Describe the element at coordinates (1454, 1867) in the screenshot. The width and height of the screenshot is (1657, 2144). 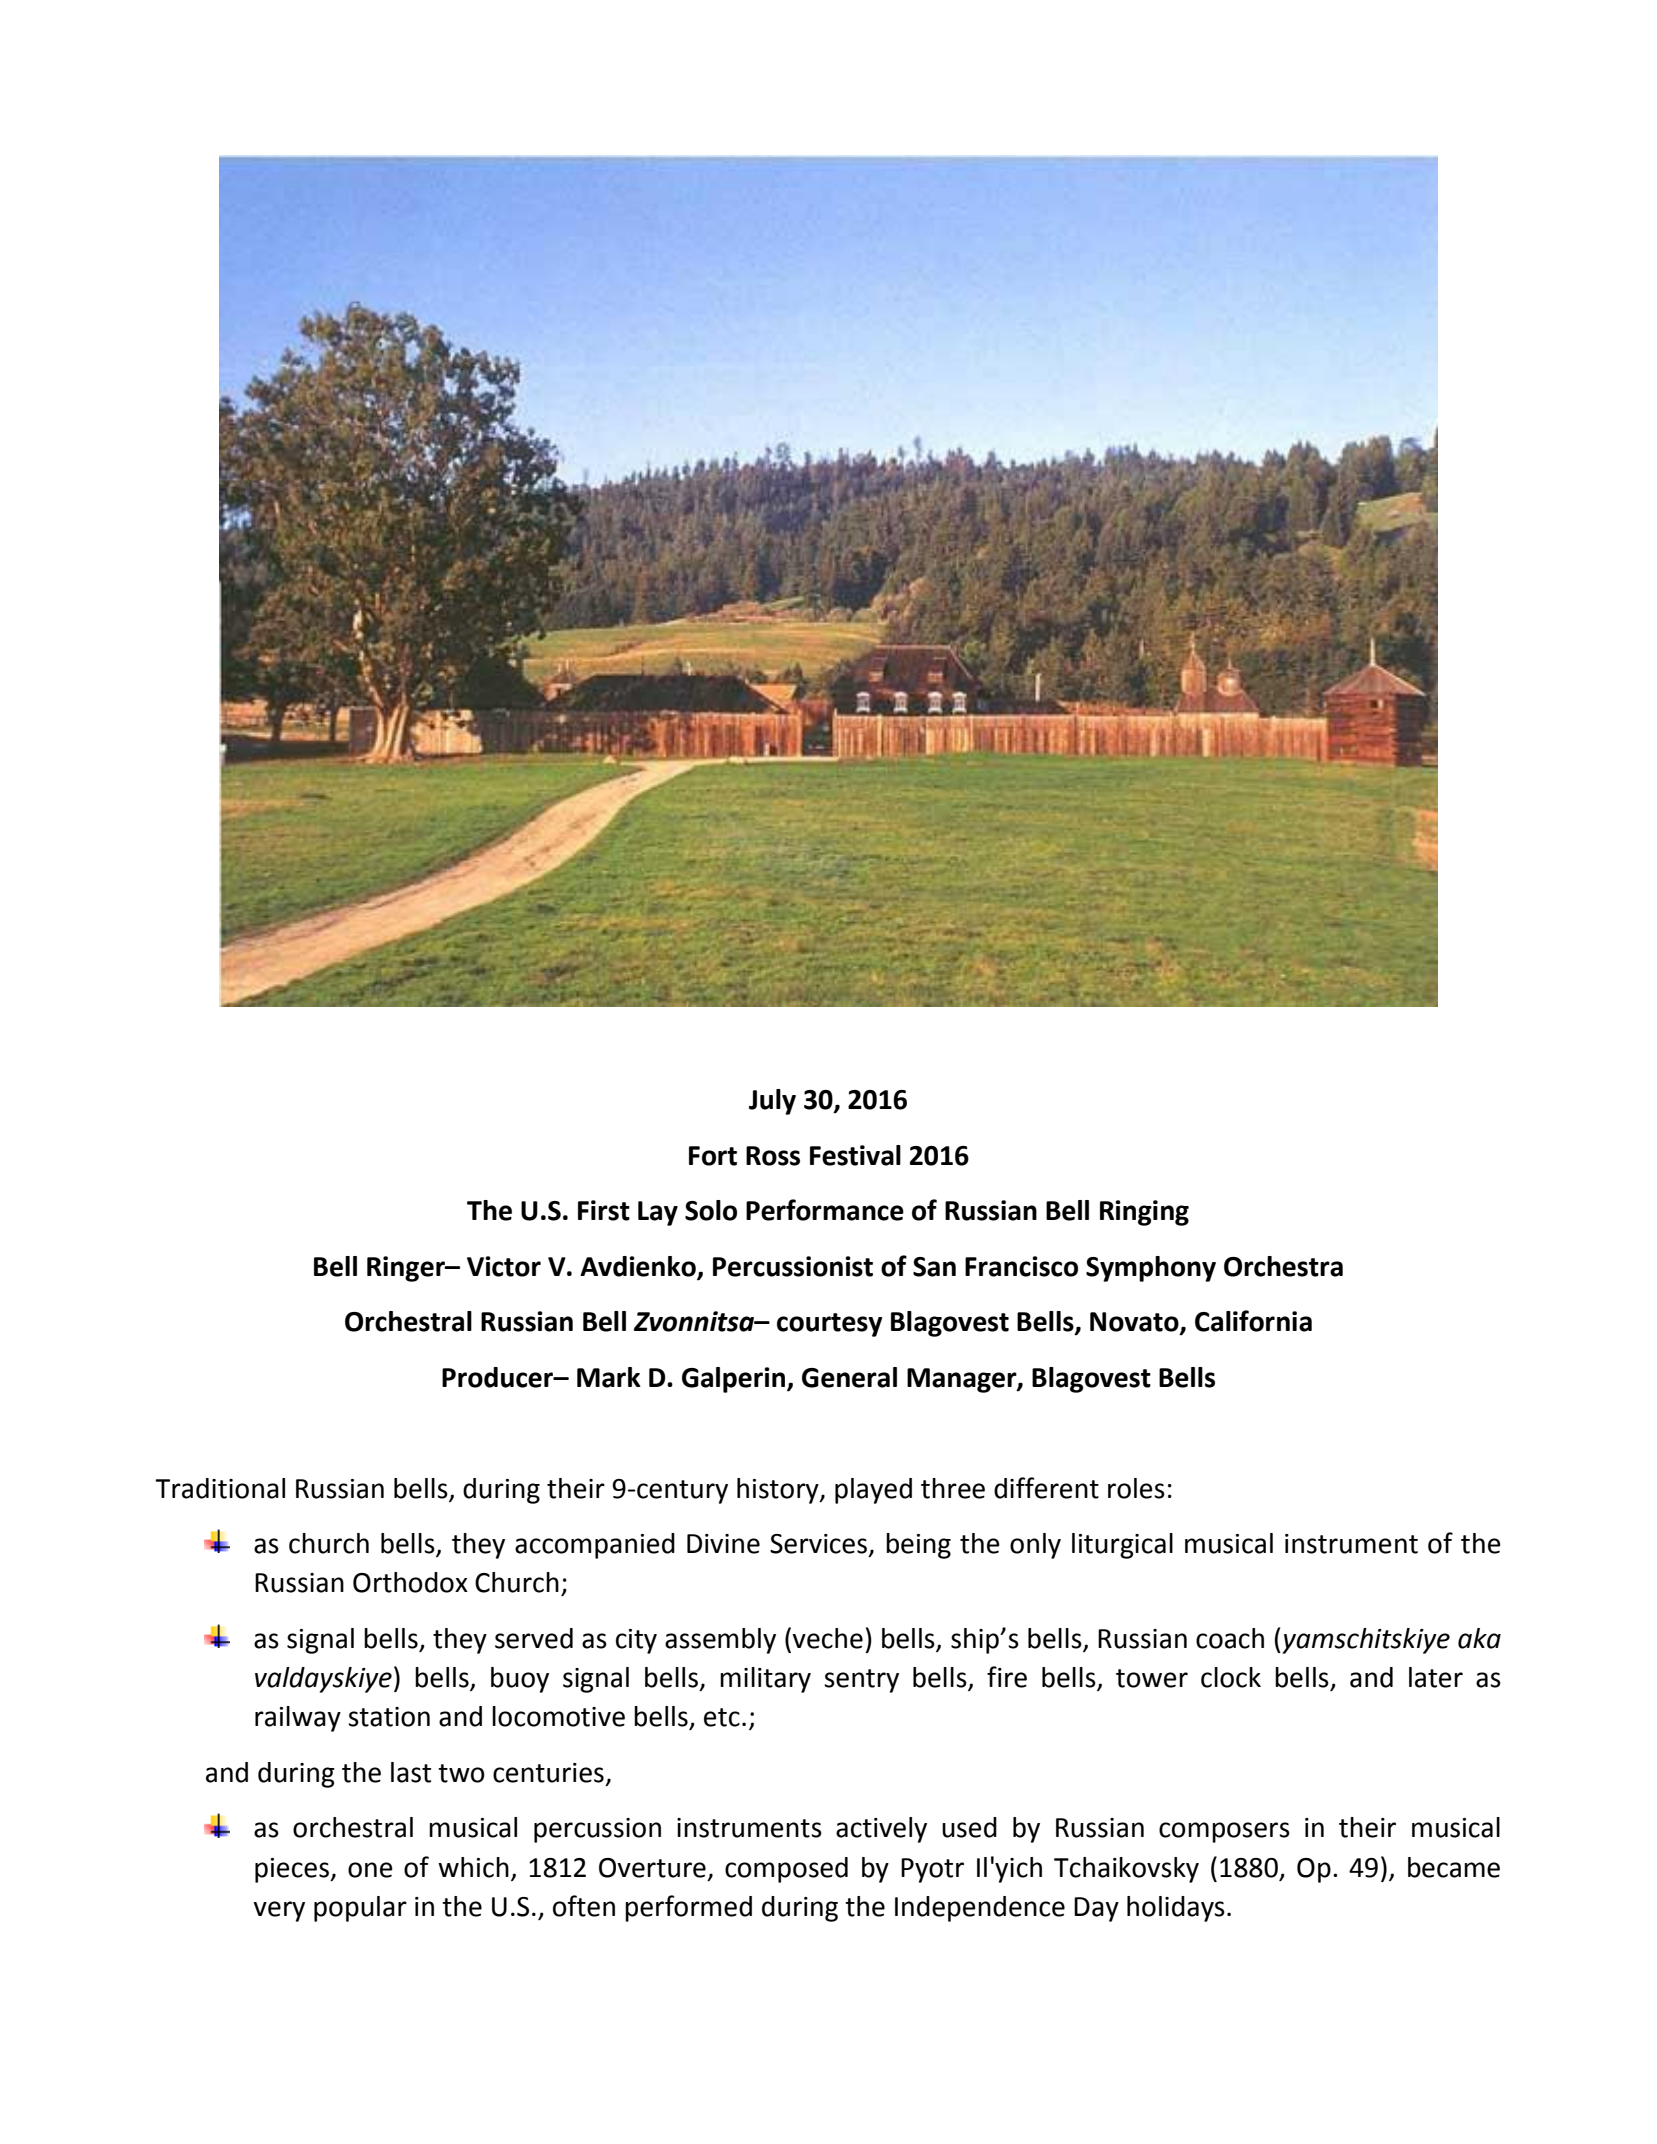
I see `became` at that location.
